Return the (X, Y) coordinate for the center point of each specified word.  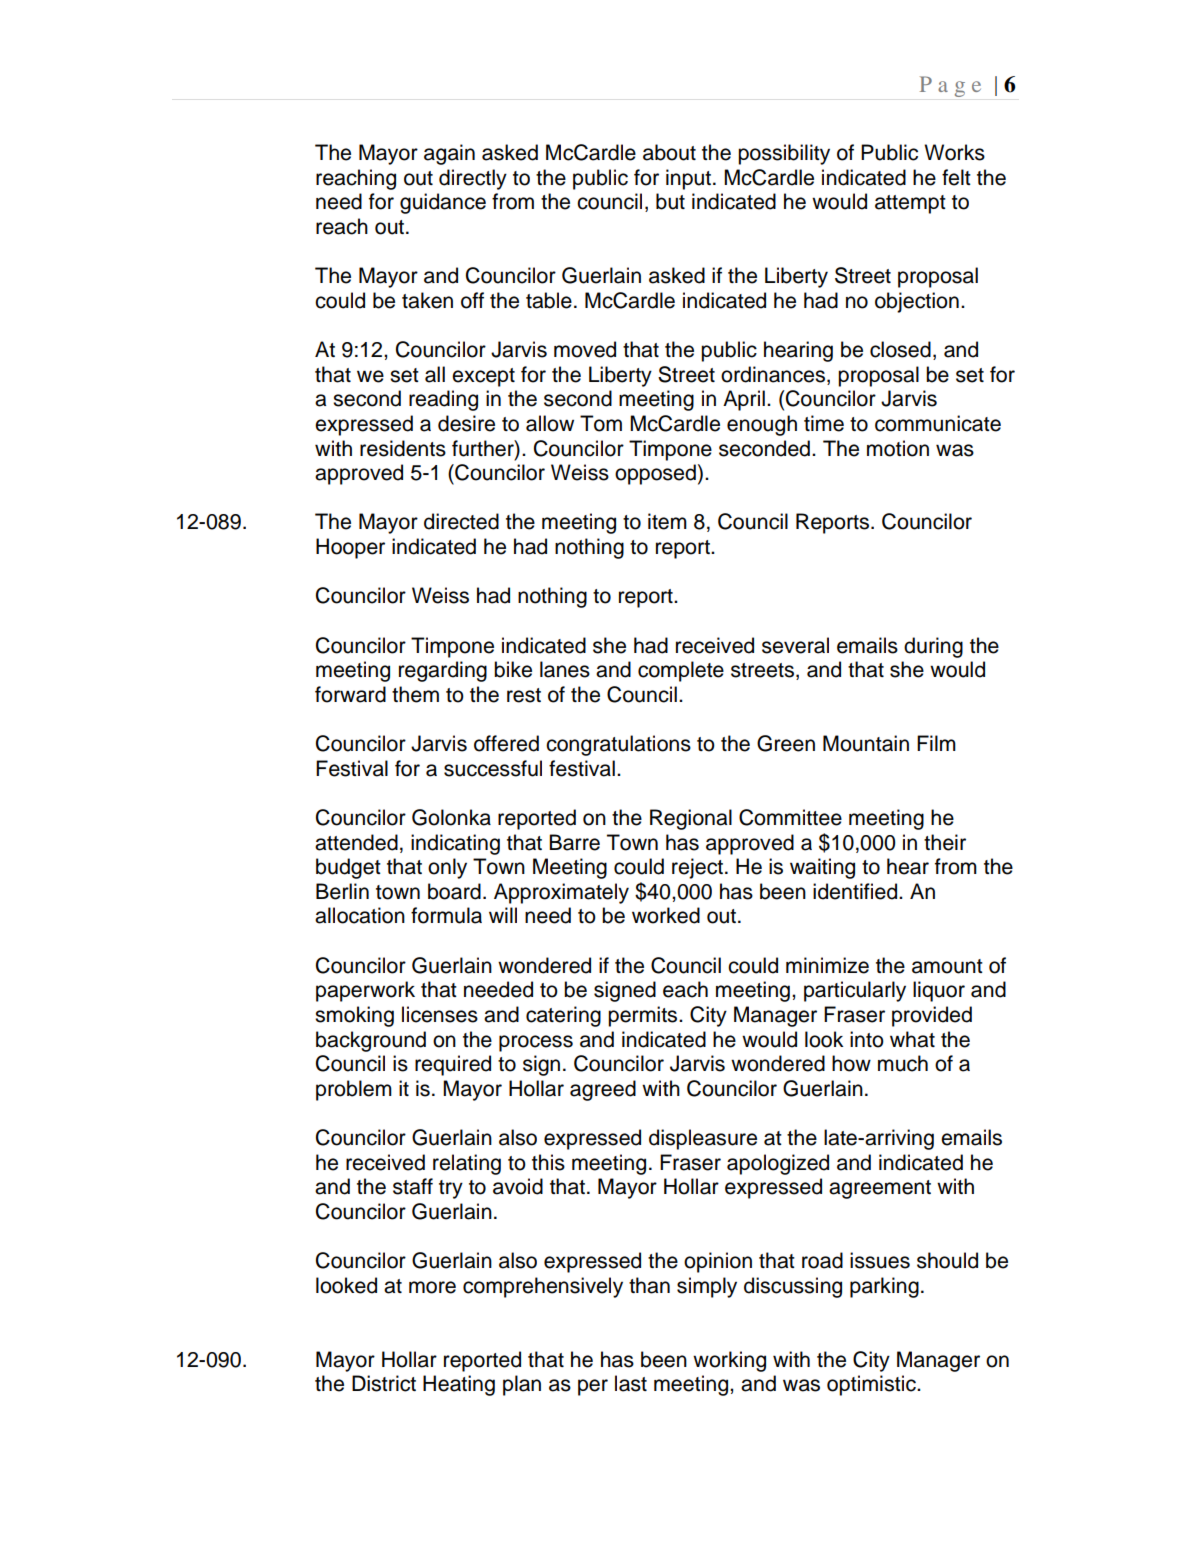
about (669, 152)
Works (954, 152)
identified (856, 891)
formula (446, 915)
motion (898, 448)
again (449, 154)
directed (461, 521)
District (384, 1383)
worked (666, 915)
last (631, 1383)
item (667, 521)
